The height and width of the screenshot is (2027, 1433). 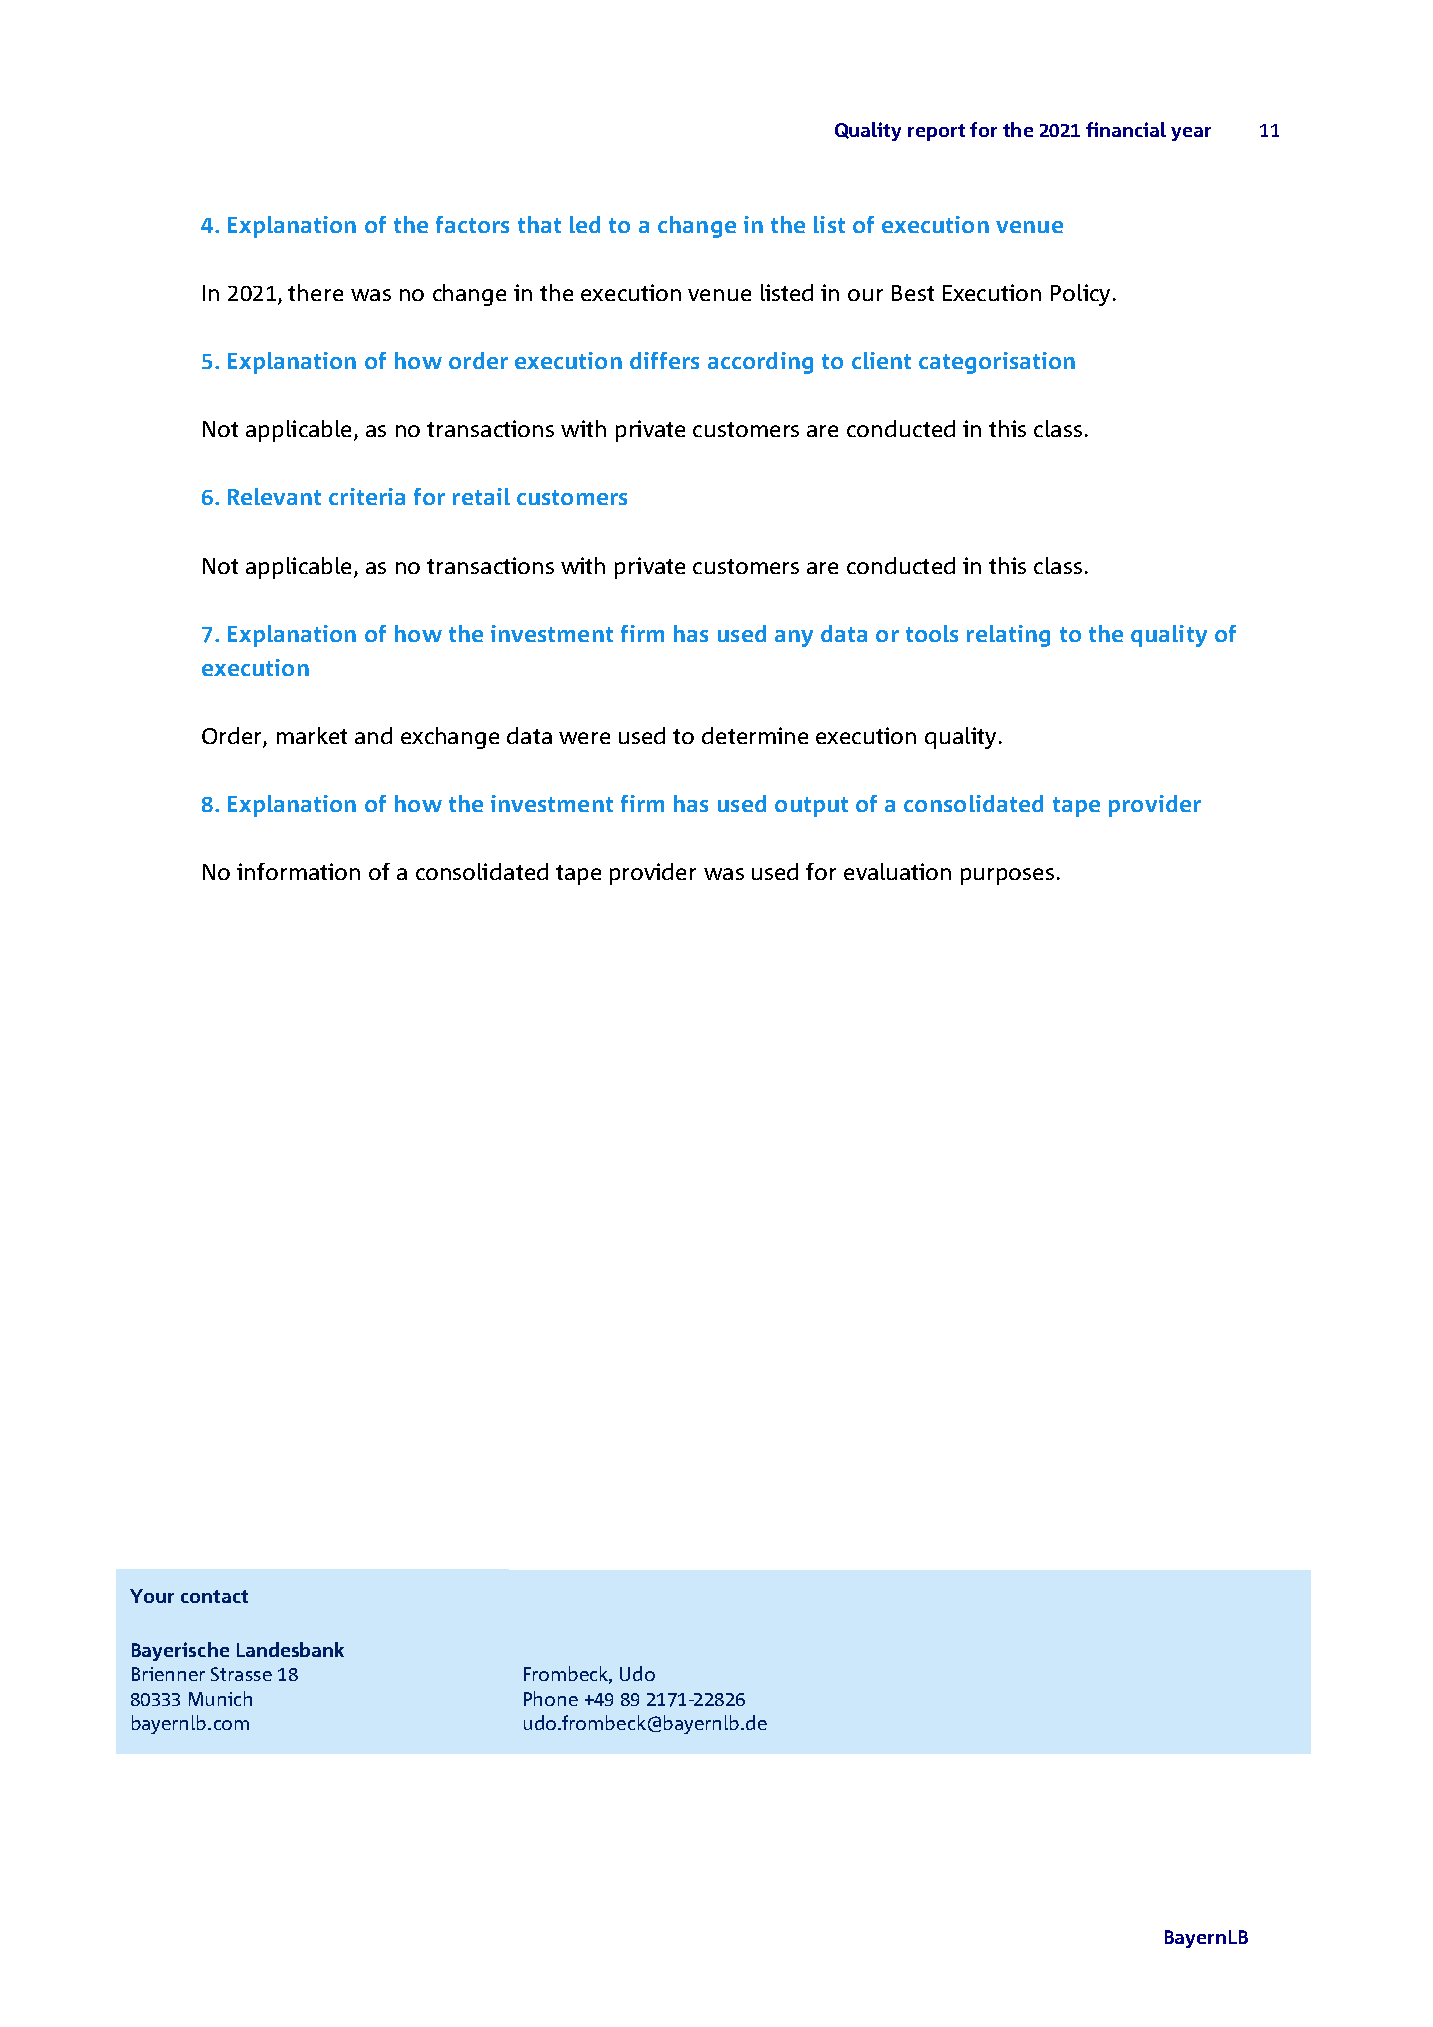 I want to click on there, so click(x=315, y=292).
